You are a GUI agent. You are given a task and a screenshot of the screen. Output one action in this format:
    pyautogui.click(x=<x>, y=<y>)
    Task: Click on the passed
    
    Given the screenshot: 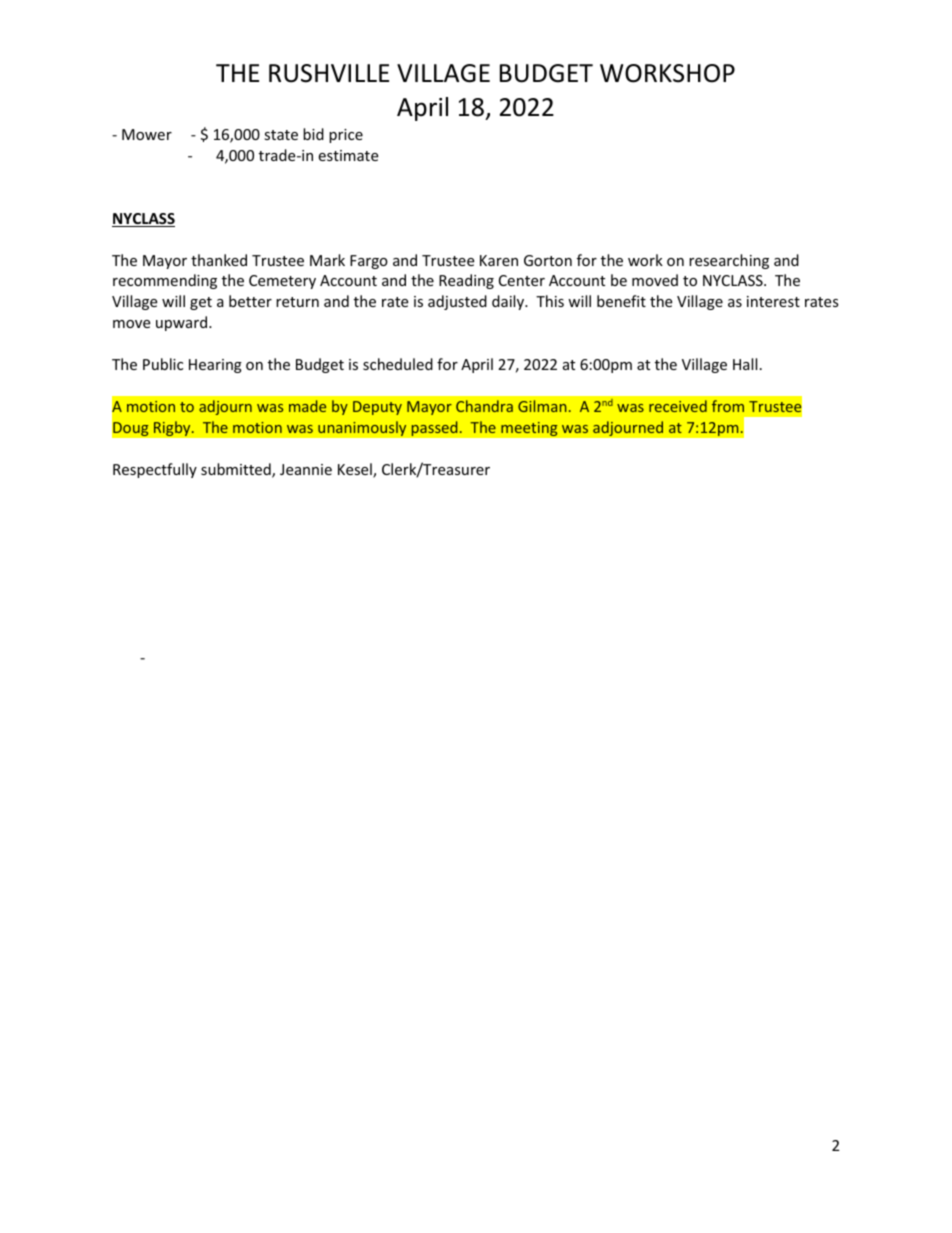 What is the action you would take?
    pyautogui.click(x=435, y=428)
